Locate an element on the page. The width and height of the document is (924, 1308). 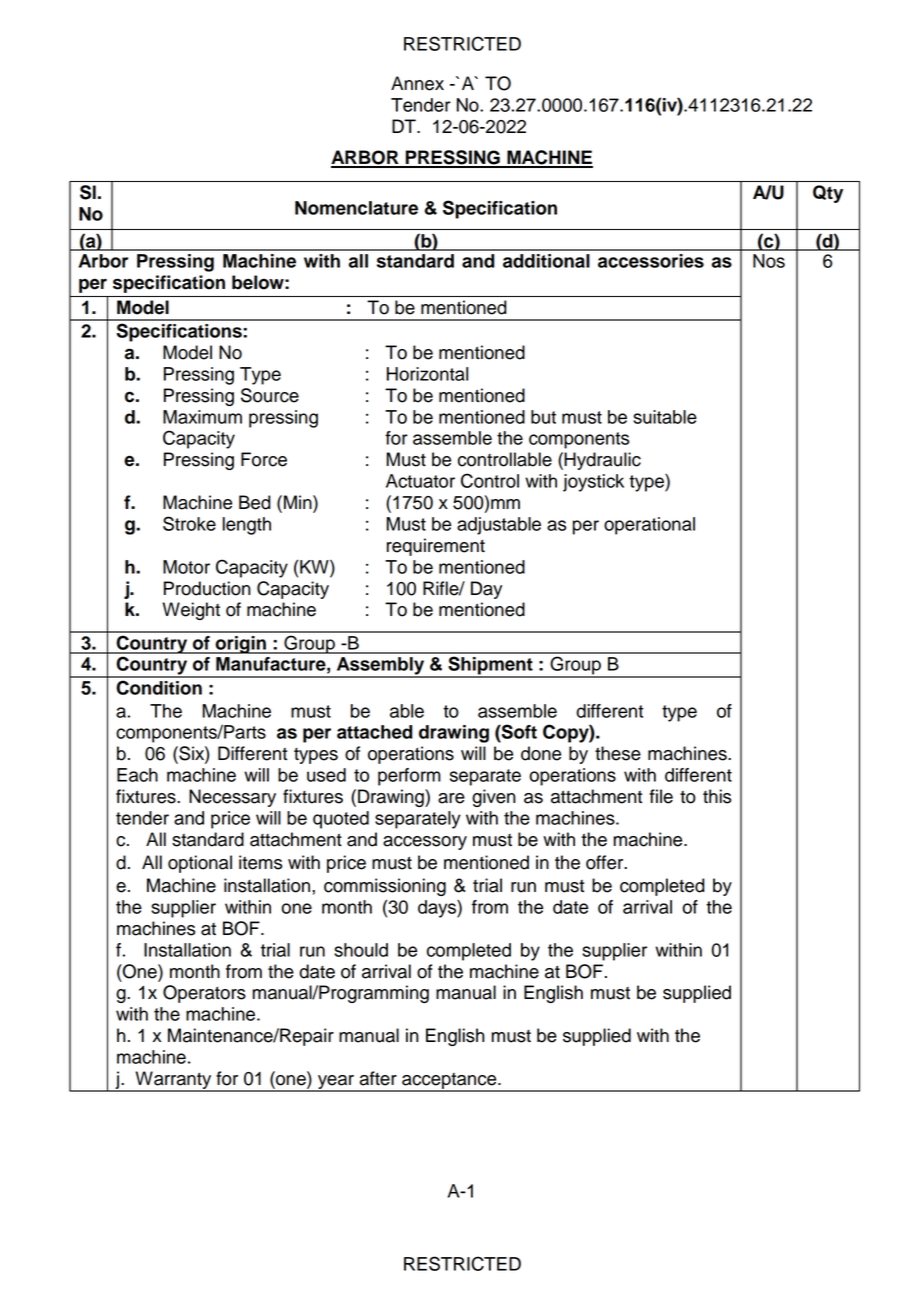
acceptance is located at coordinates (449, 1082).
